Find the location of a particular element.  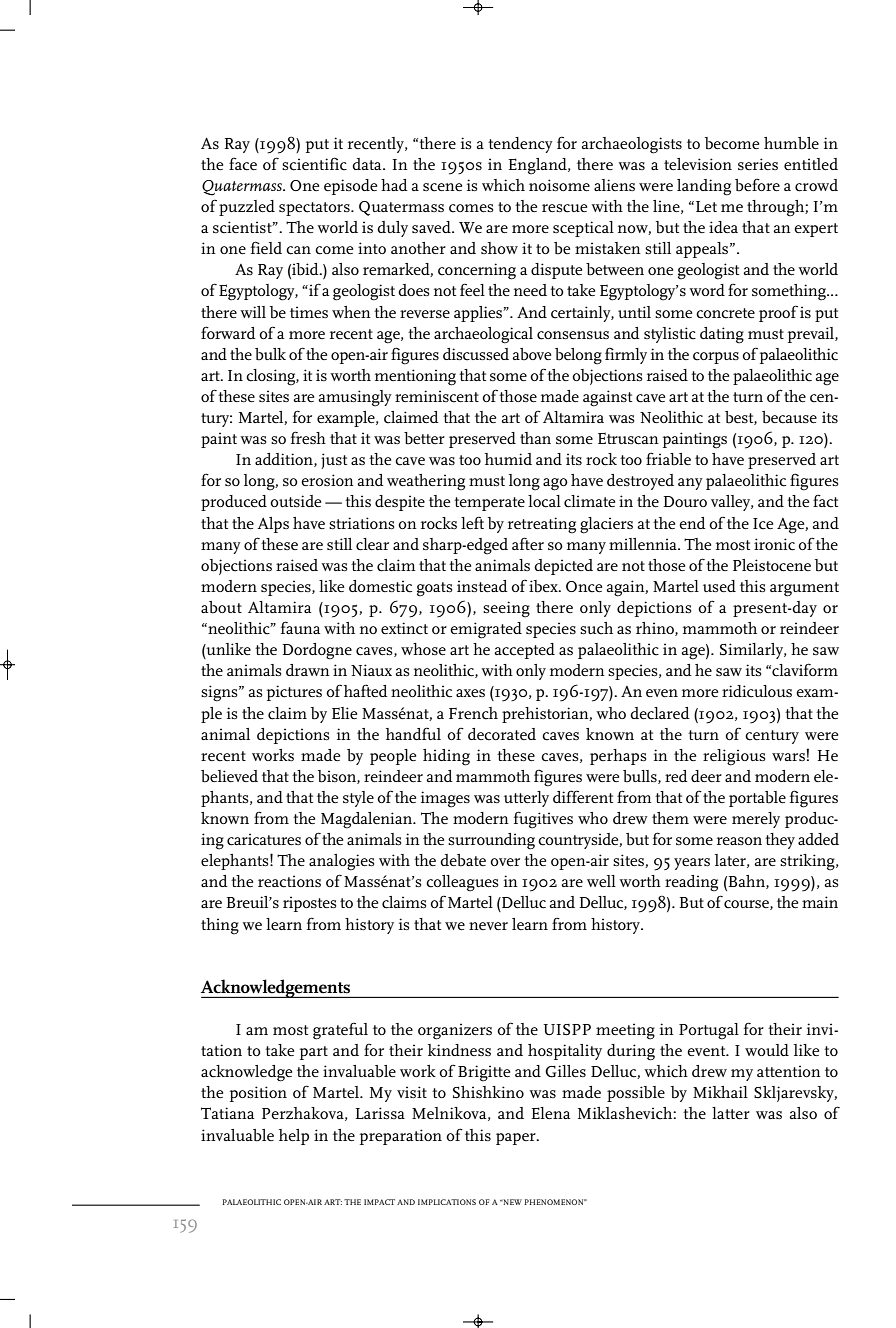

scientific is located at coordinates (314, 164).
